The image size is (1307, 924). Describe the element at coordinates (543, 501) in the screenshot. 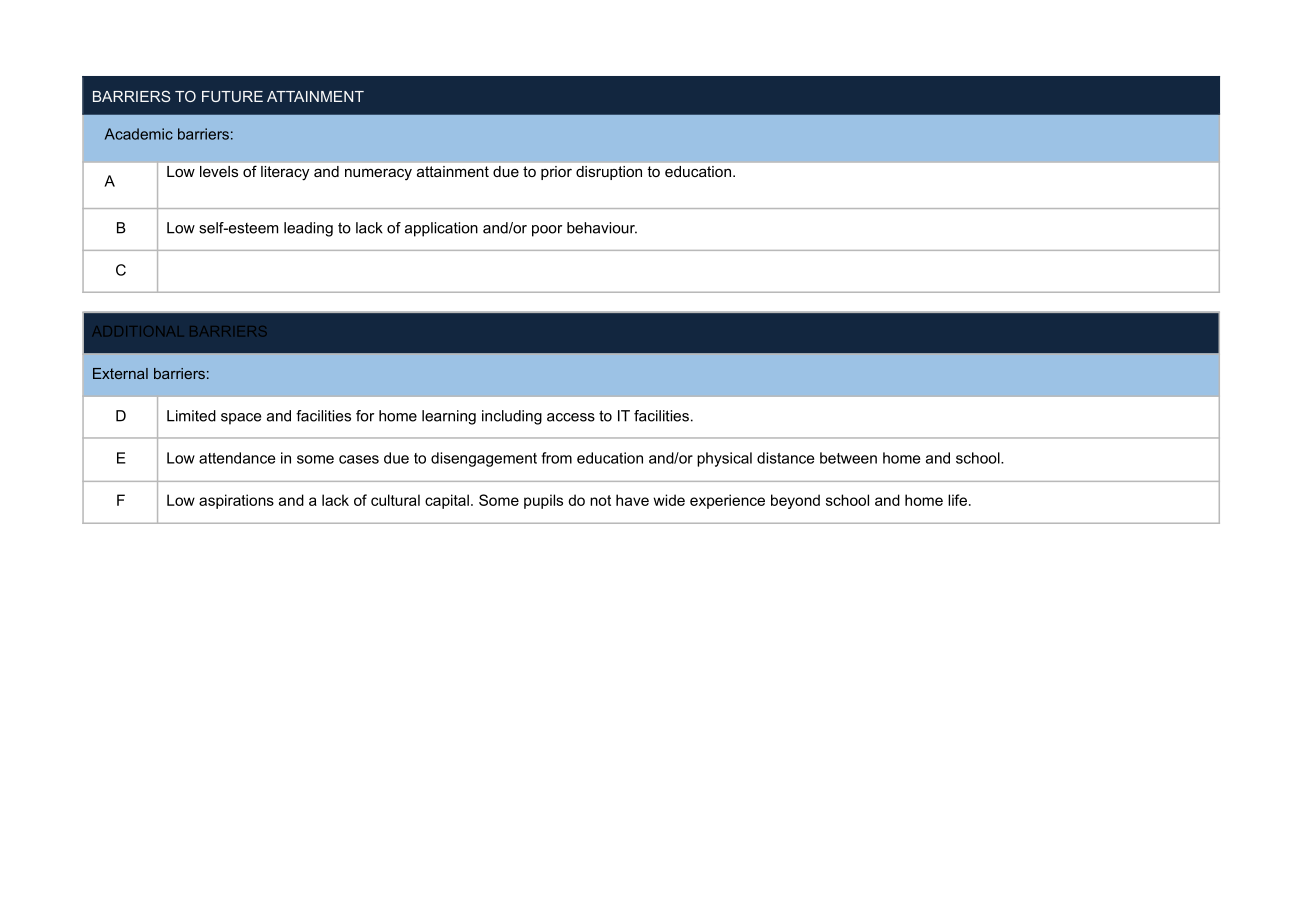

I see `pupils` at that location.
